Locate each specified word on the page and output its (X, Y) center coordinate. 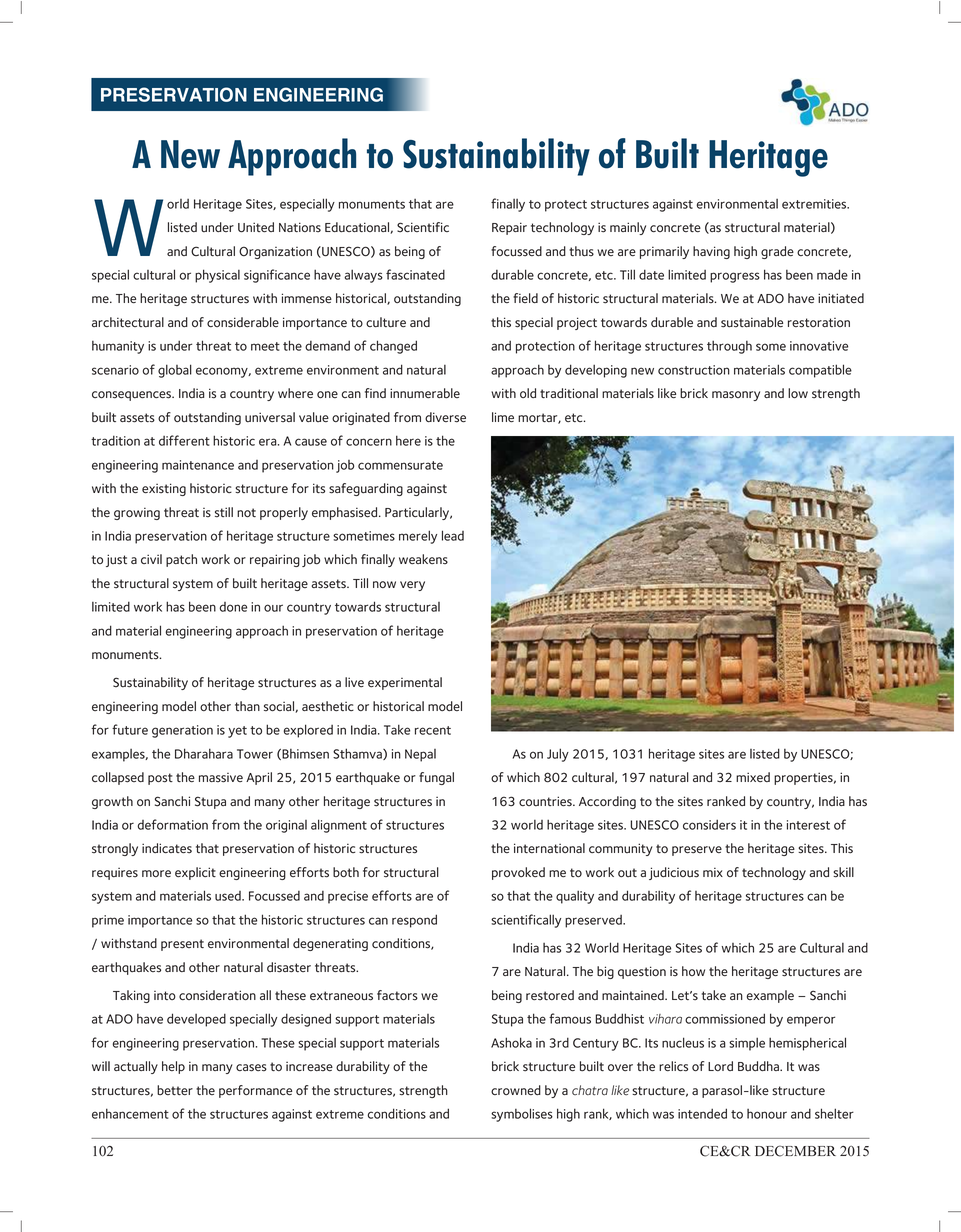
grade (777, 252)
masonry (736, 396)
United (256, 227)
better (175, 1090)
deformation (172, 824)
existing (164, 489)
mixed (753, 777)
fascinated (415, 274)
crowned (516, 1090)
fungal (436, 778)
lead (453, 535)
